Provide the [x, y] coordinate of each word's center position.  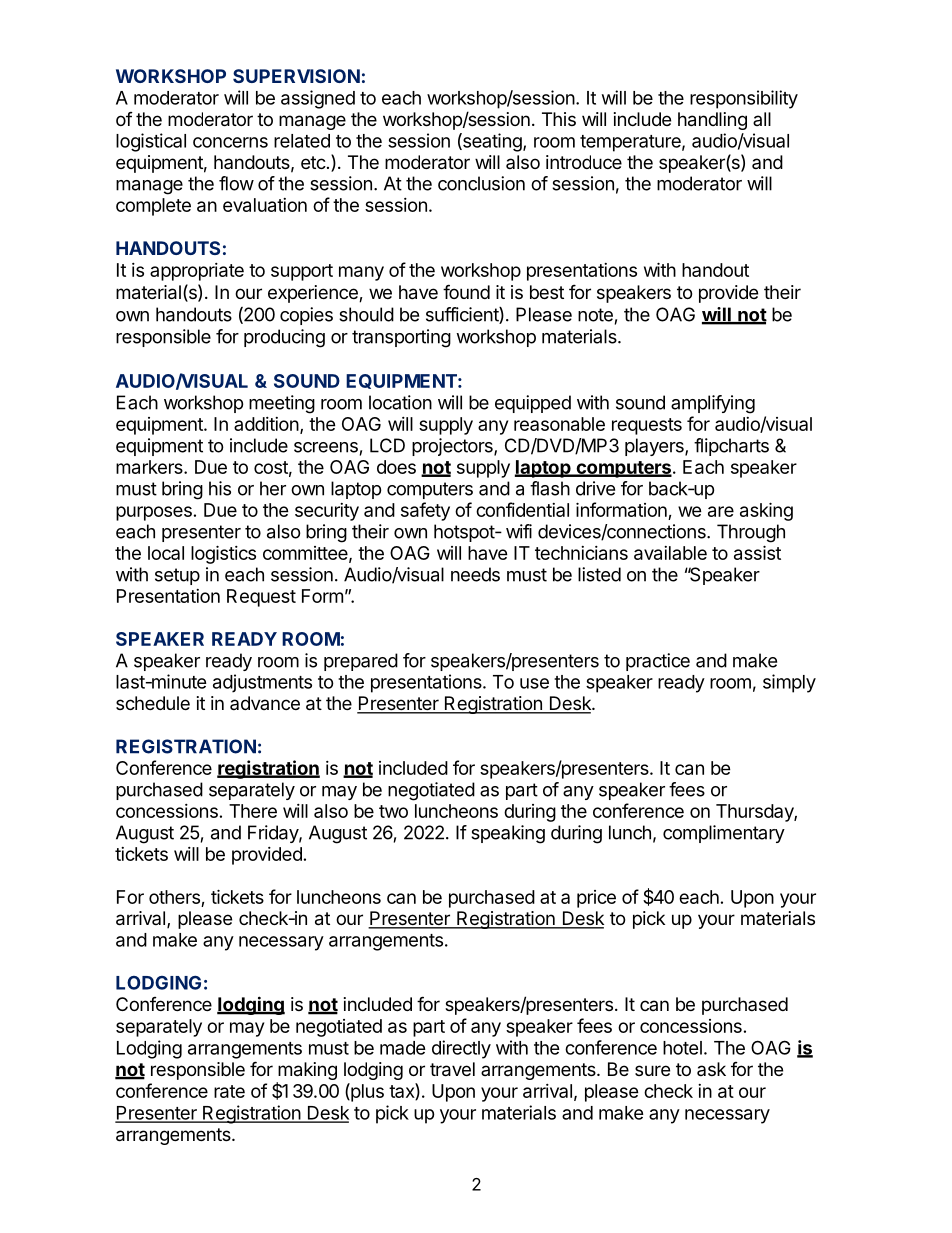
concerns [230, 142]
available [670, 553]
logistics [223, 554]
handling [712, 121]
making [306, 1072]
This [559, 119]
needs [475, 574]
